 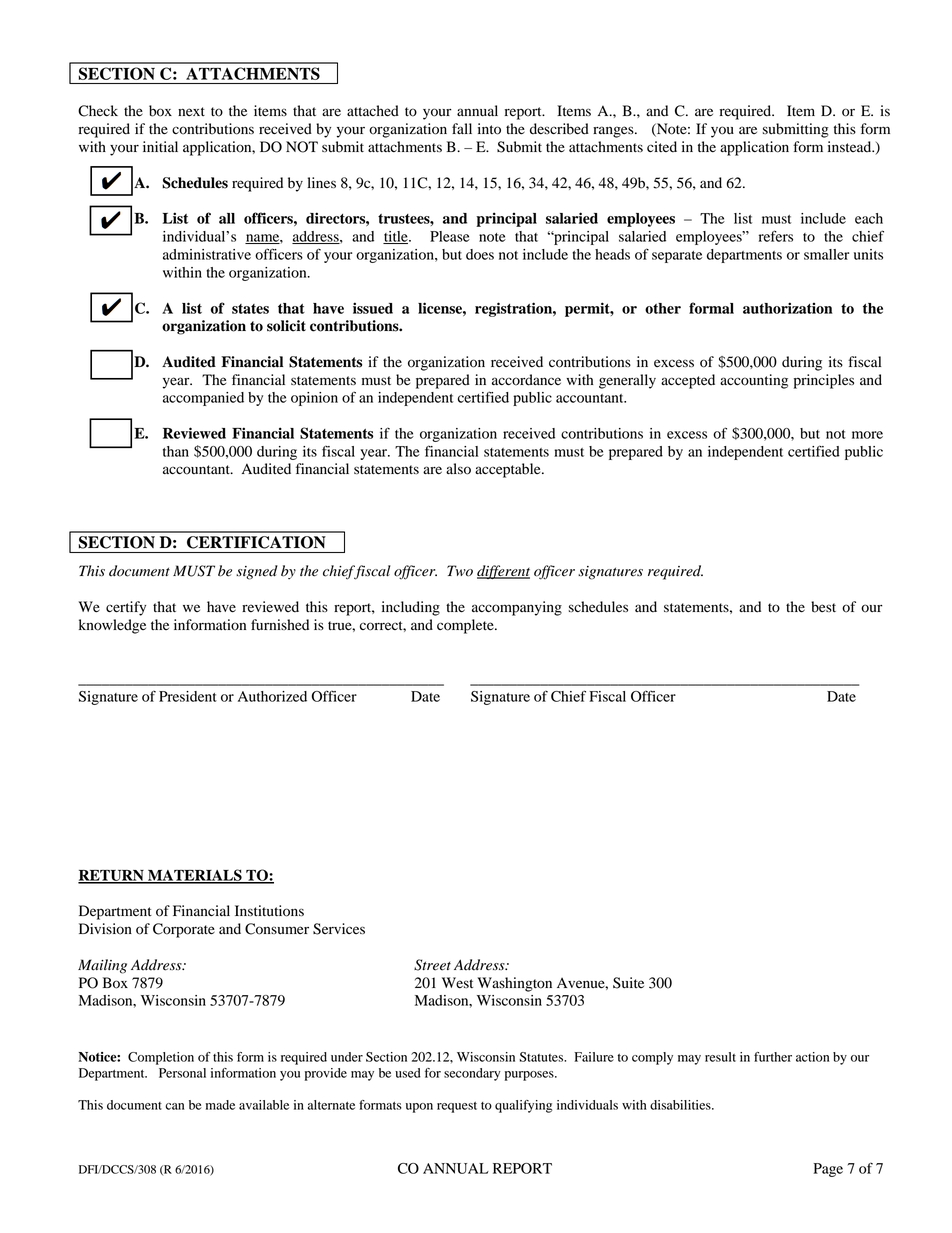 What do you see at coordinates (662, 147) in the document?
I see `cited` at bounding box center [662, 147].
